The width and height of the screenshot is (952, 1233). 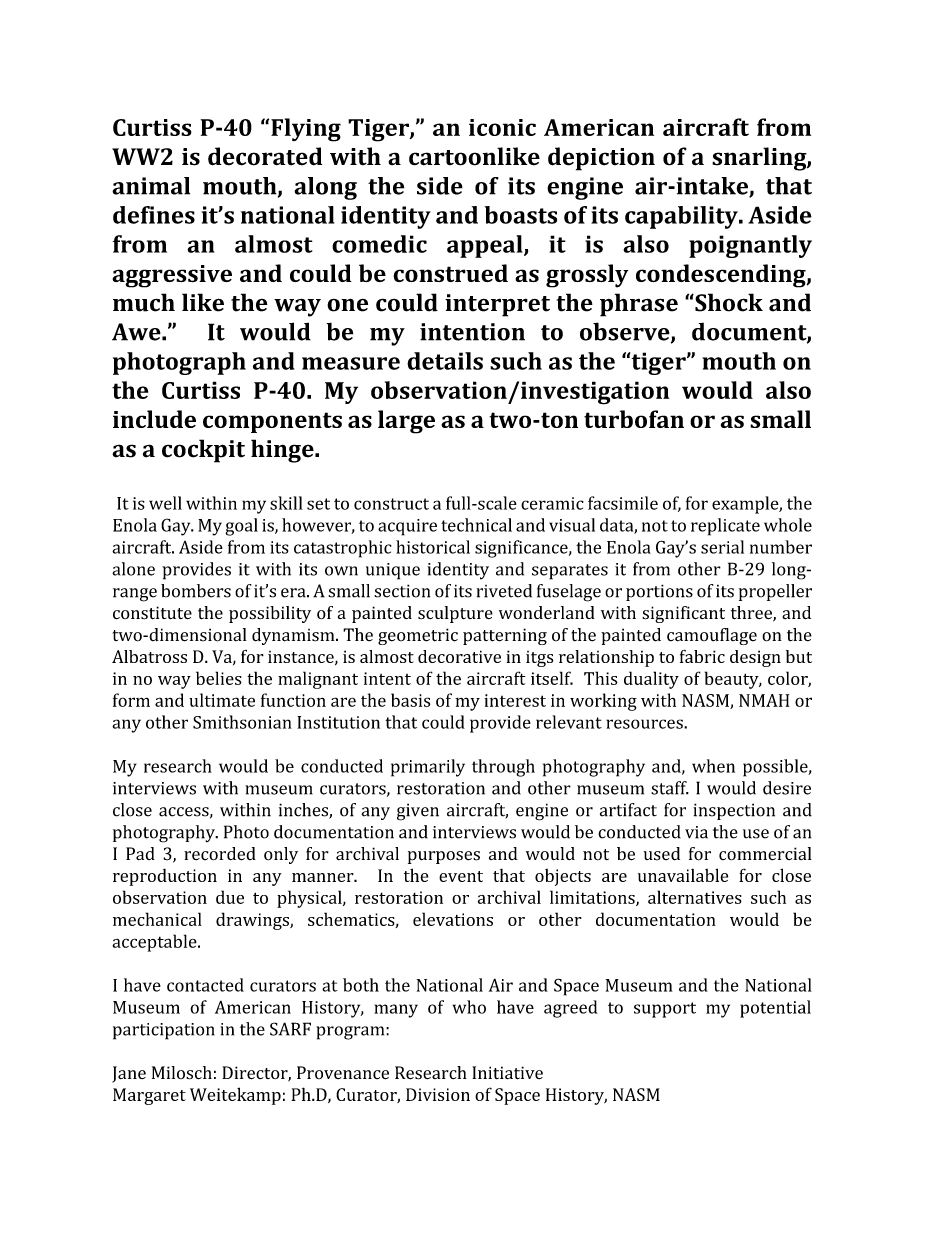 I want to click on depiction, so click(x=601, y=159).
